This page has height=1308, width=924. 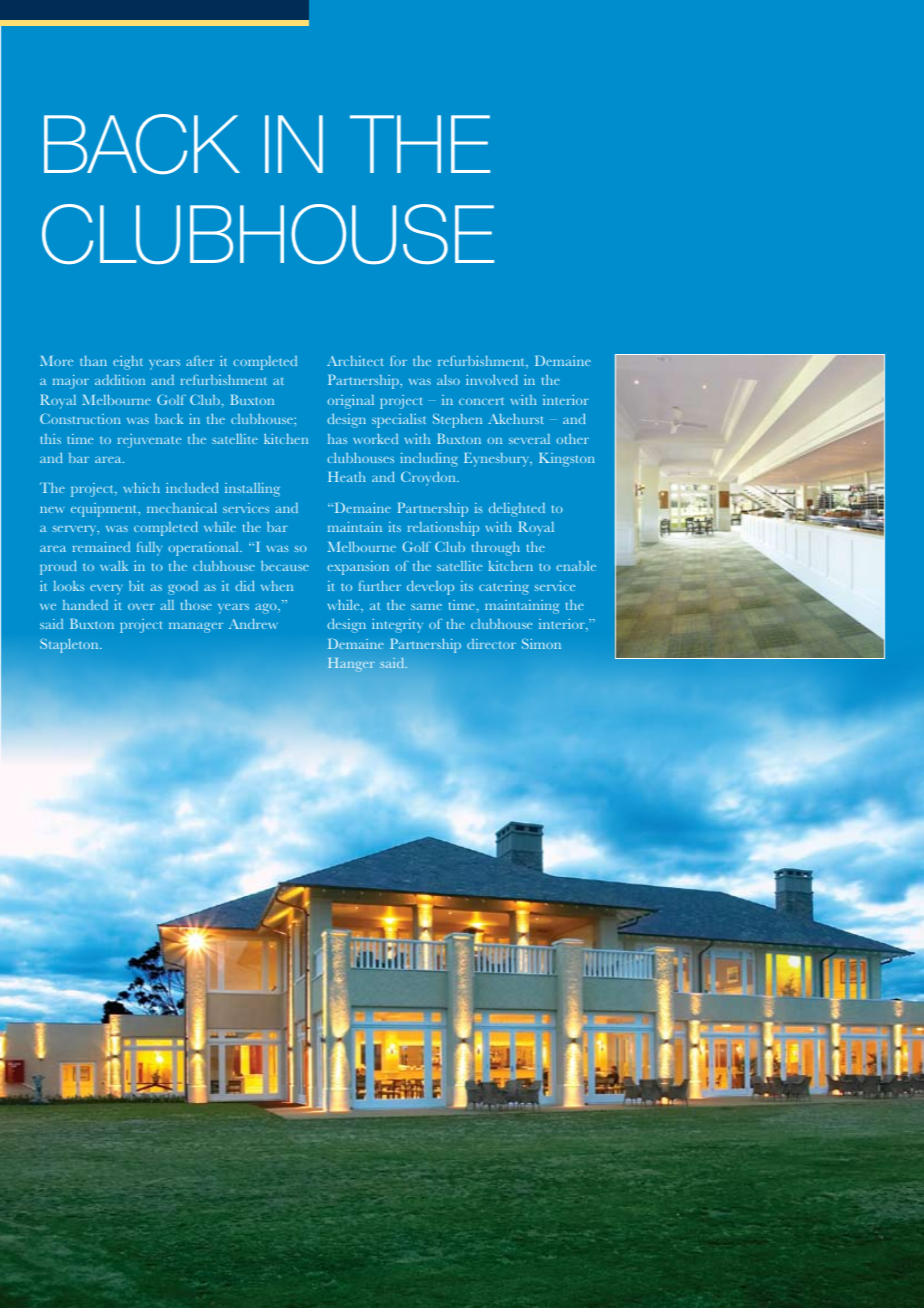 What do you see at coordinates (355, 361) in the page?
I see `Architect` at bounding box center [355, 361].
